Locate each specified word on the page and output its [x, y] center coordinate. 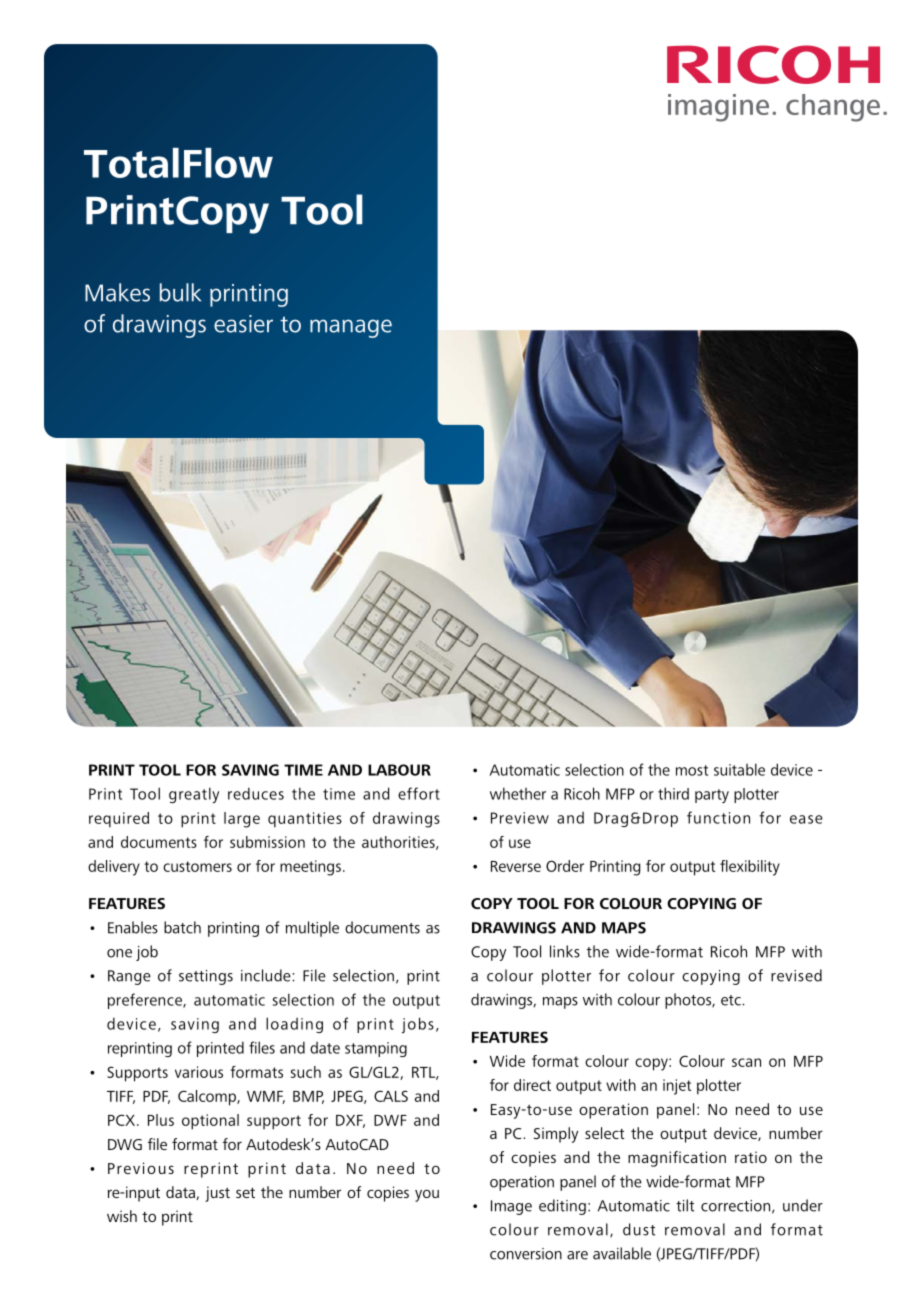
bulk [180, 292]
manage [351, 328]
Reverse [516, 866]
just [217, 1194]
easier [243, 324]
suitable [739, 769]
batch [182, 927]
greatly [194, 795]
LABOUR [399, 770]
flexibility [750, 868]
